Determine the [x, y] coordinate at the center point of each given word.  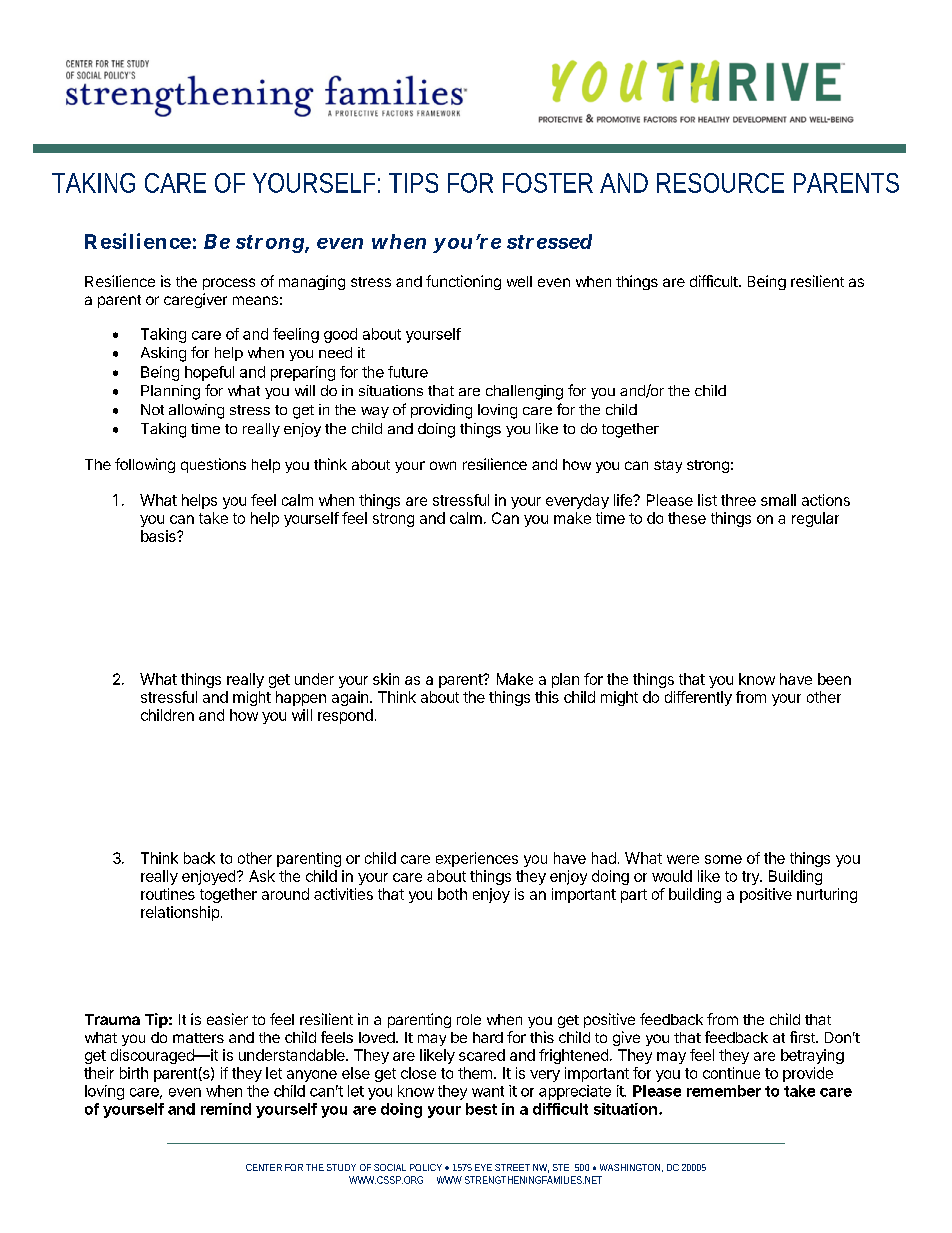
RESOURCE [720, 183]
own [443, 465]
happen [301, 698]
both [452, 894]
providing [441, 411]
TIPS [413, 183]
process [229, 284]
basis [159, 536]
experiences [477, 859]
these [687, 518]
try [751, 878]
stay [668, 466]
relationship [180, 913]
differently [698, 698]
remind [226, 1109]
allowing [196, 411]
